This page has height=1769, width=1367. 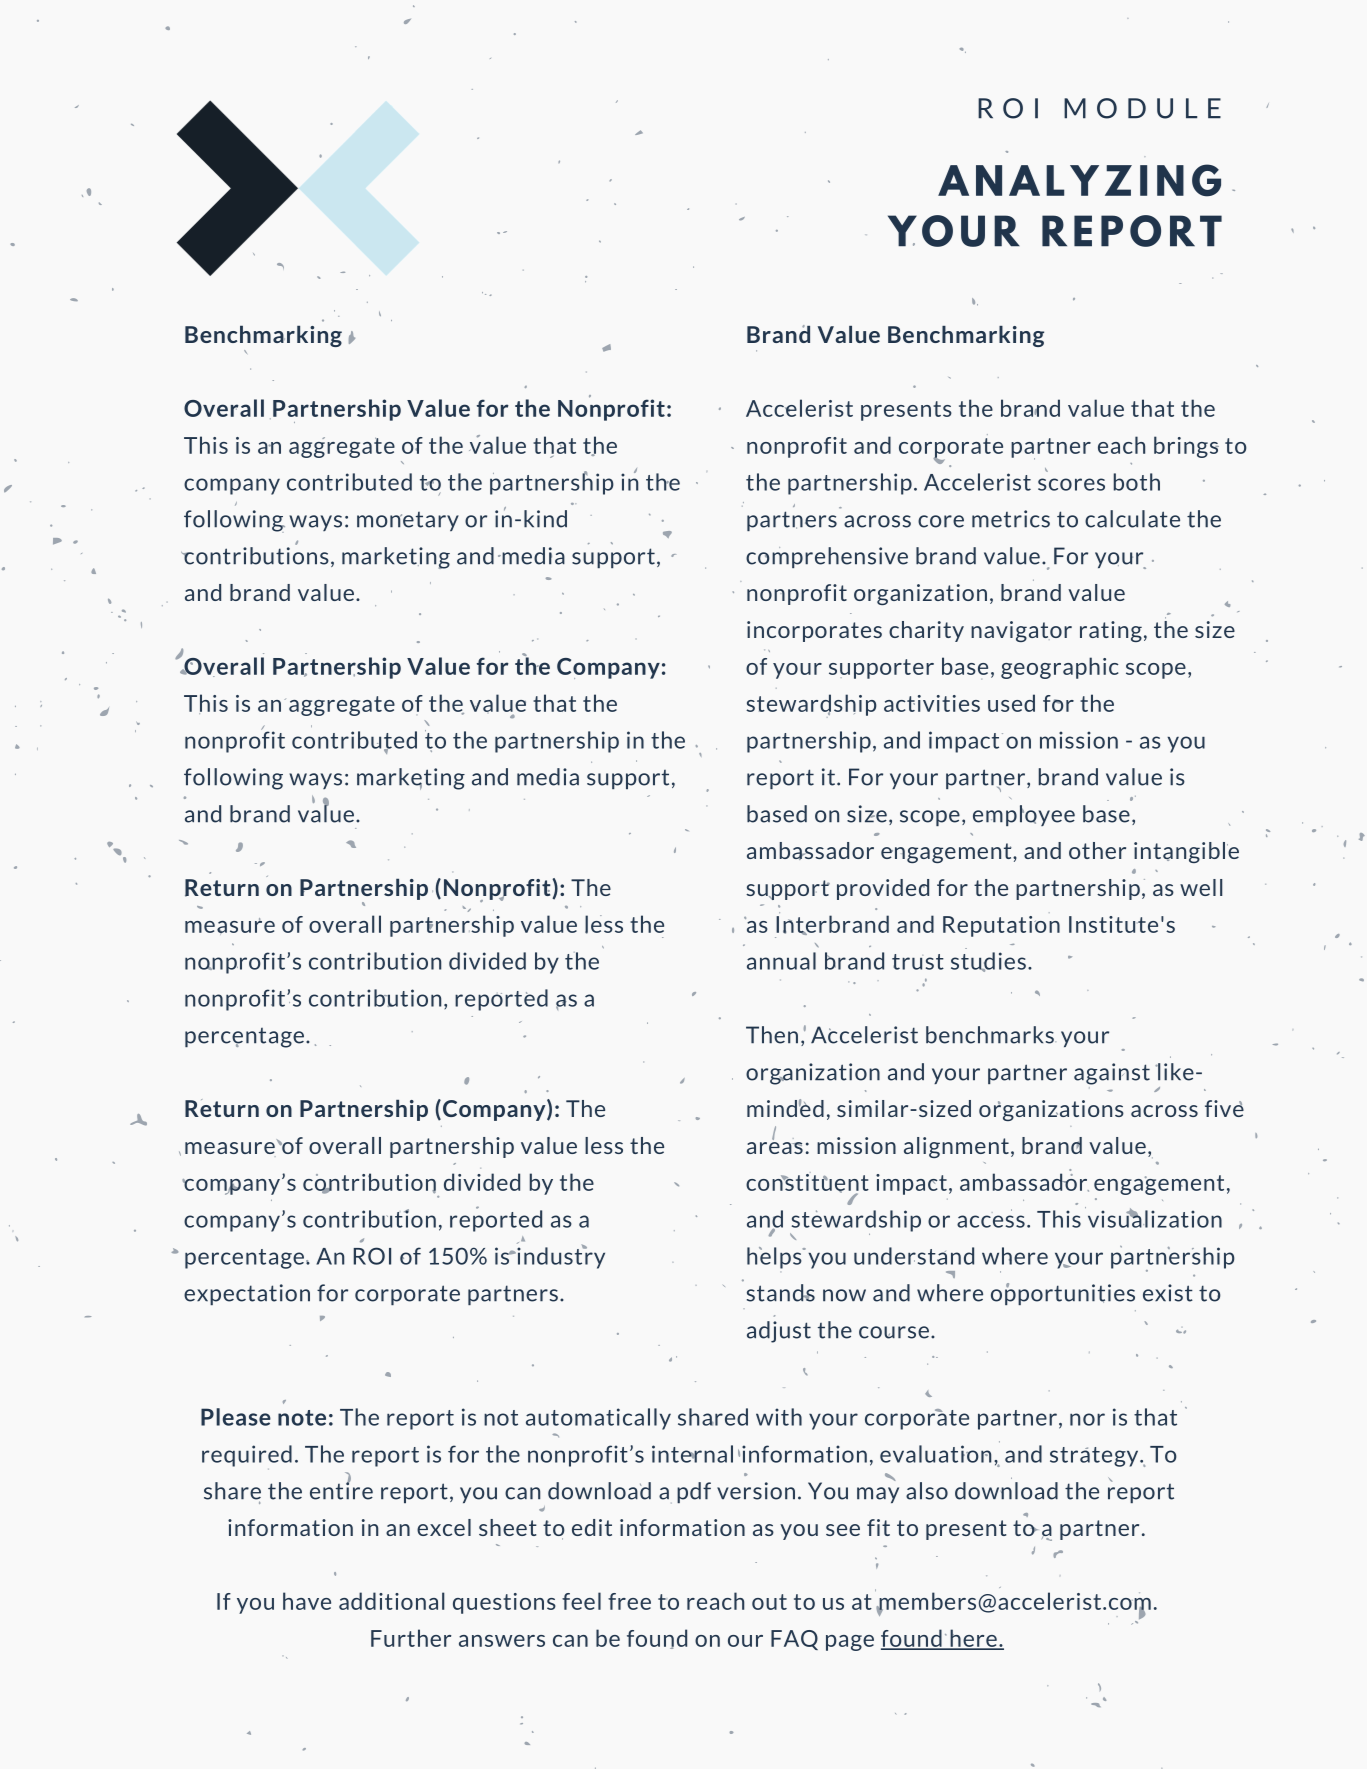 What do you see at coordinates (772, 1035) in the page?
I see `Then` at bounding box center [772, 1035].
